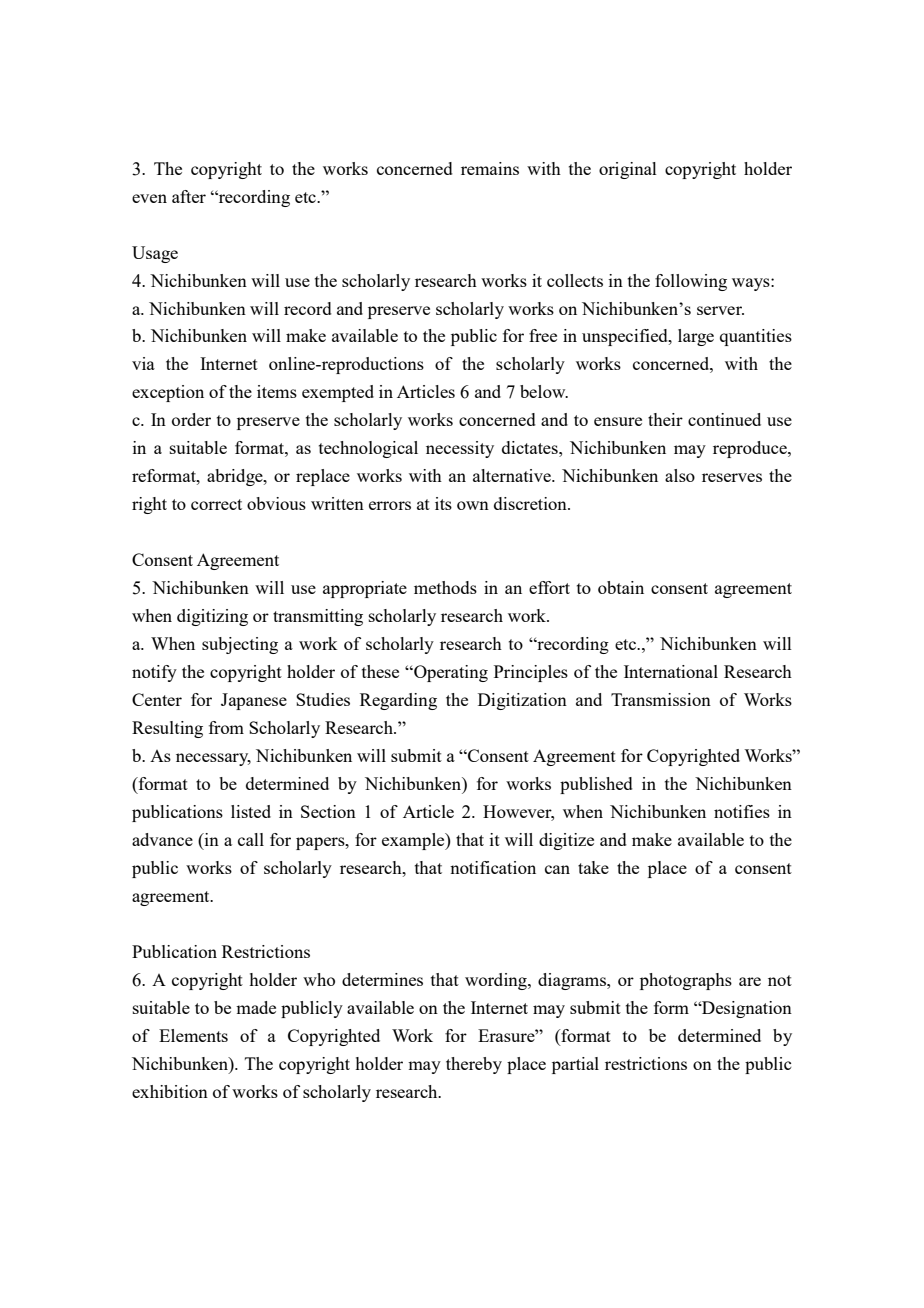 The image size is (924, 1308). I want to click on also, so click(680, 475).
